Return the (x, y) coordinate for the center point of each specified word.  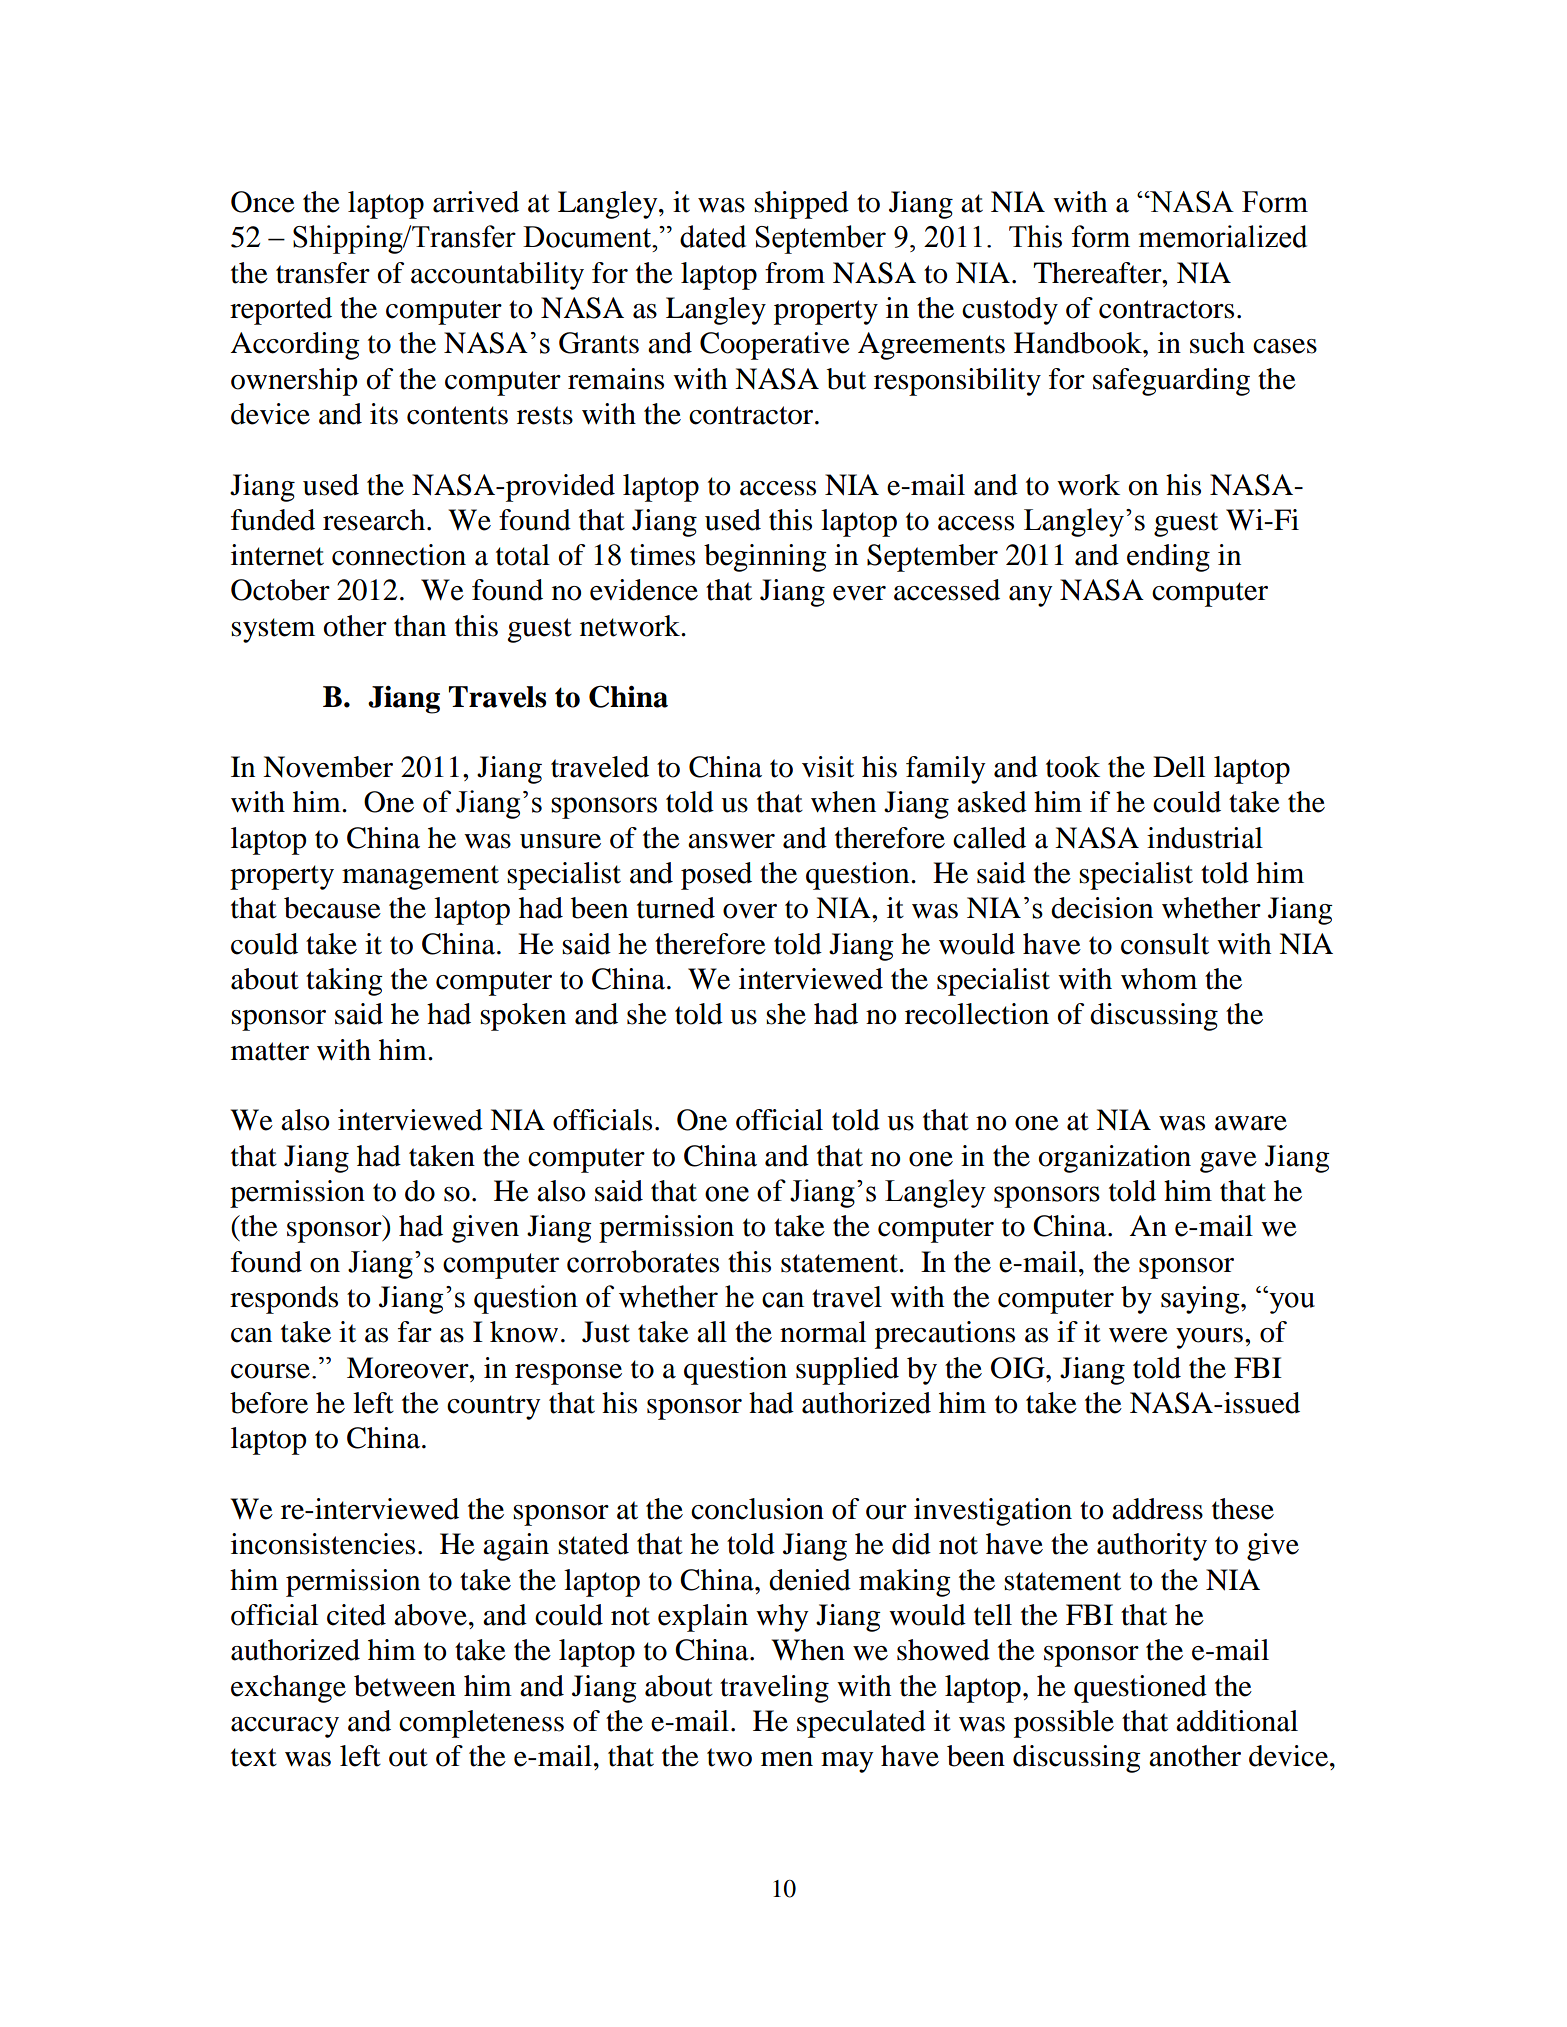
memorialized (1223, 236)
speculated (861, 1724)
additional (1237, 1721)
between (405, 1686)
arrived (476, 202)
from (795, 273)
